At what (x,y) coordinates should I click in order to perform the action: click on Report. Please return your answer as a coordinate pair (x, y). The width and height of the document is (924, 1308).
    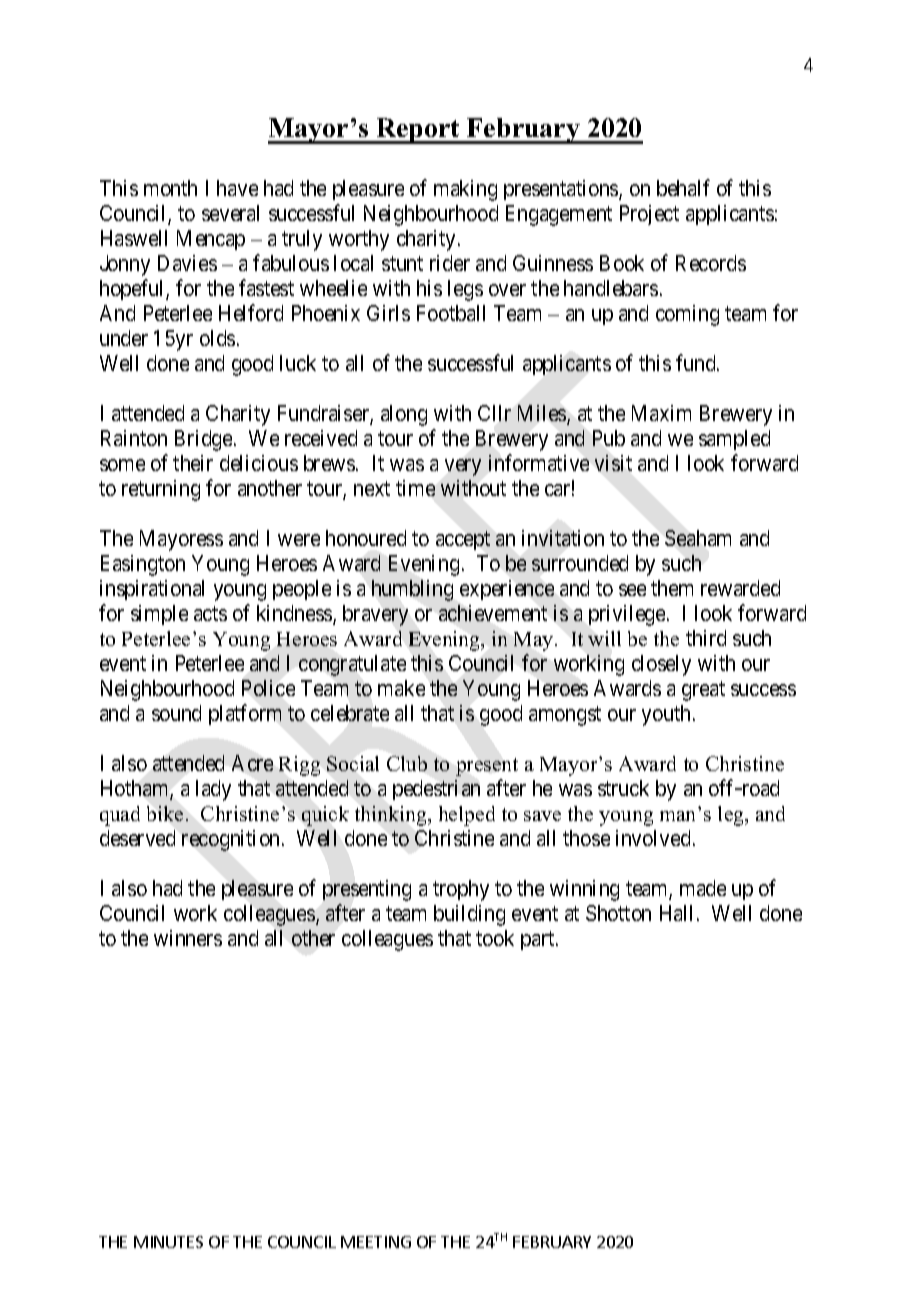
    Looking at the image, I should click on (418, 131).
